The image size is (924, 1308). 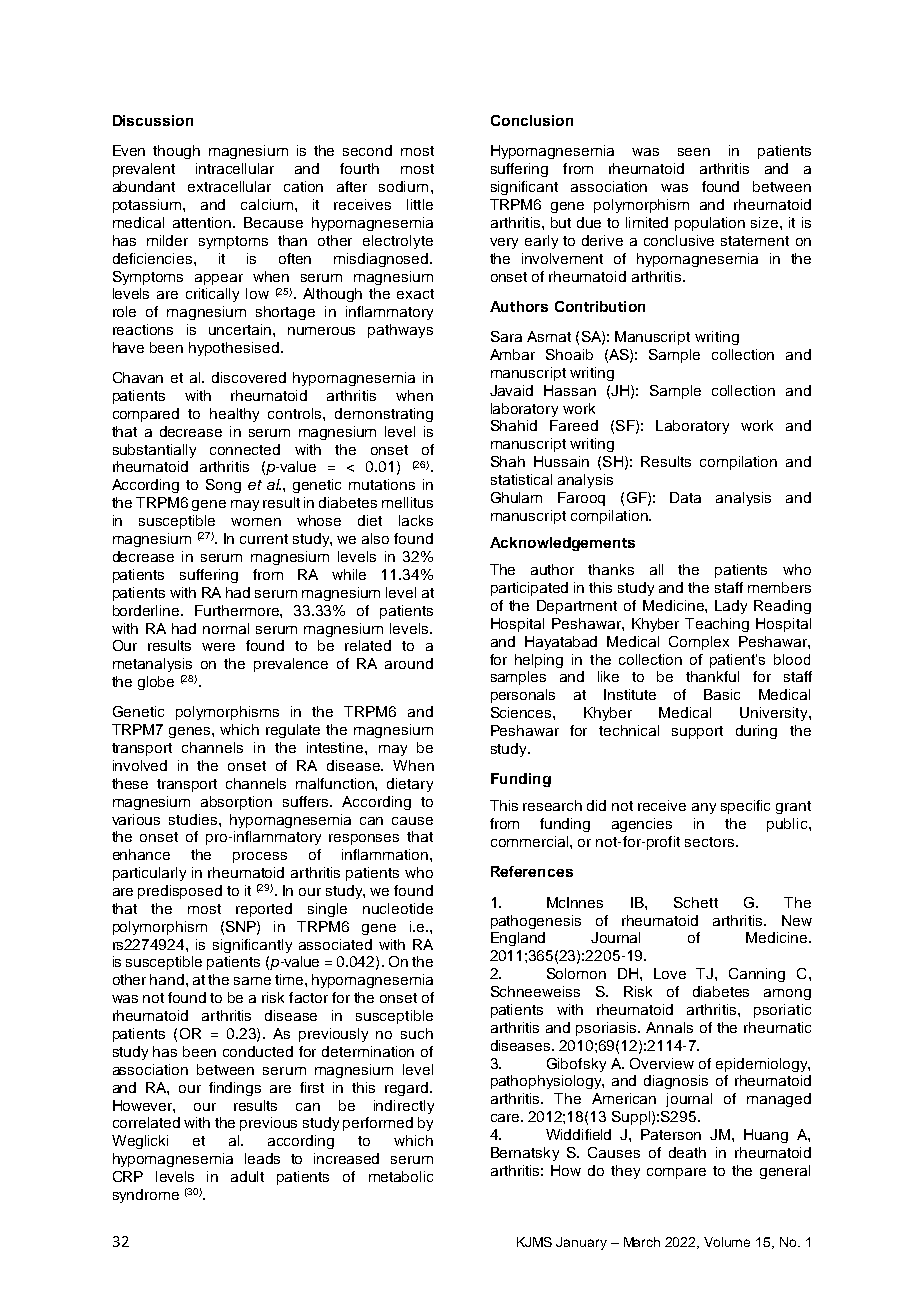 What do you see at coordinates (694, 152) in the screenshot?
I see `seen` at bounding box center [694, 152].
